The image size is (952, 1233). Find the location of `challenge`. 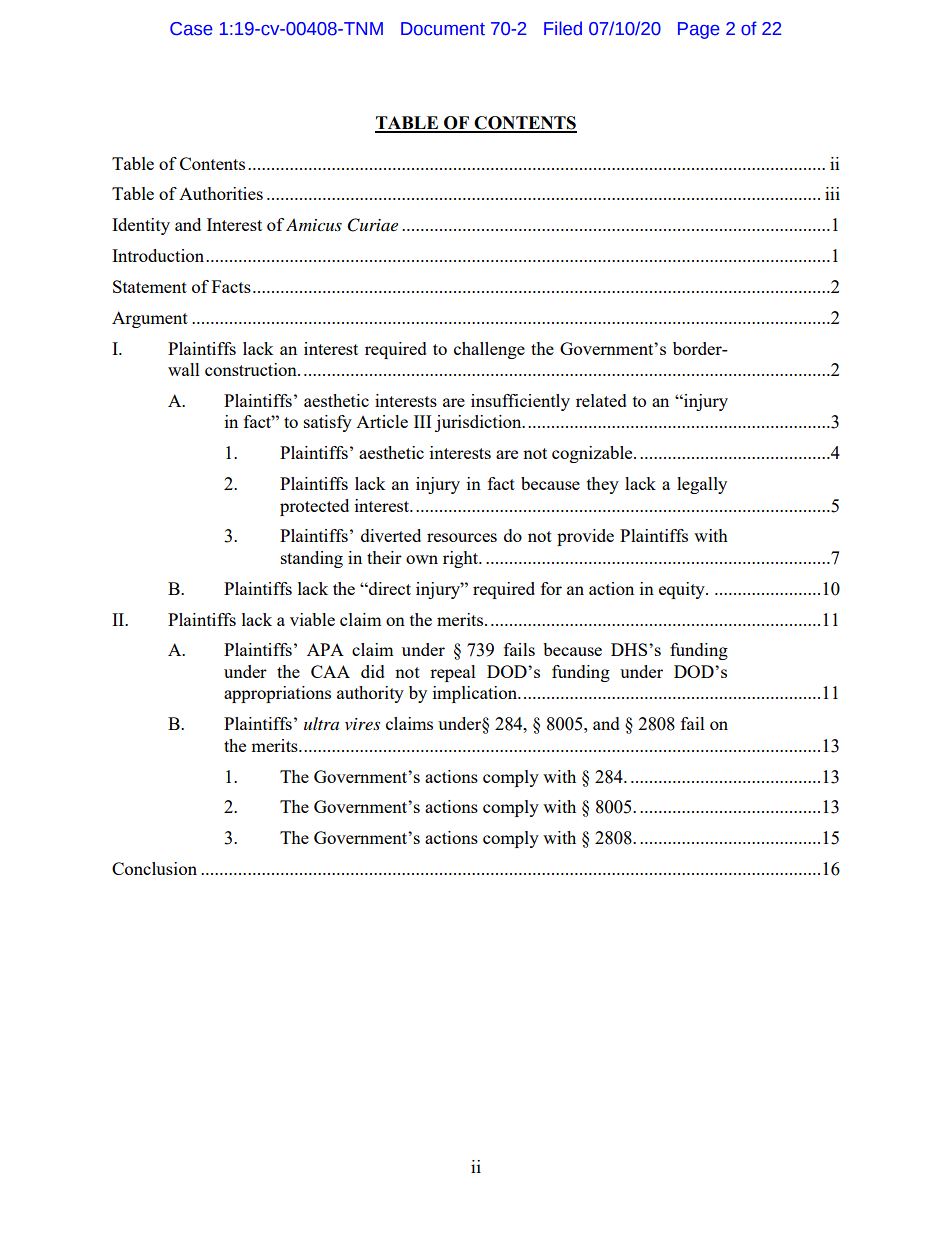

challenge is located at coordinates (489, 350).
